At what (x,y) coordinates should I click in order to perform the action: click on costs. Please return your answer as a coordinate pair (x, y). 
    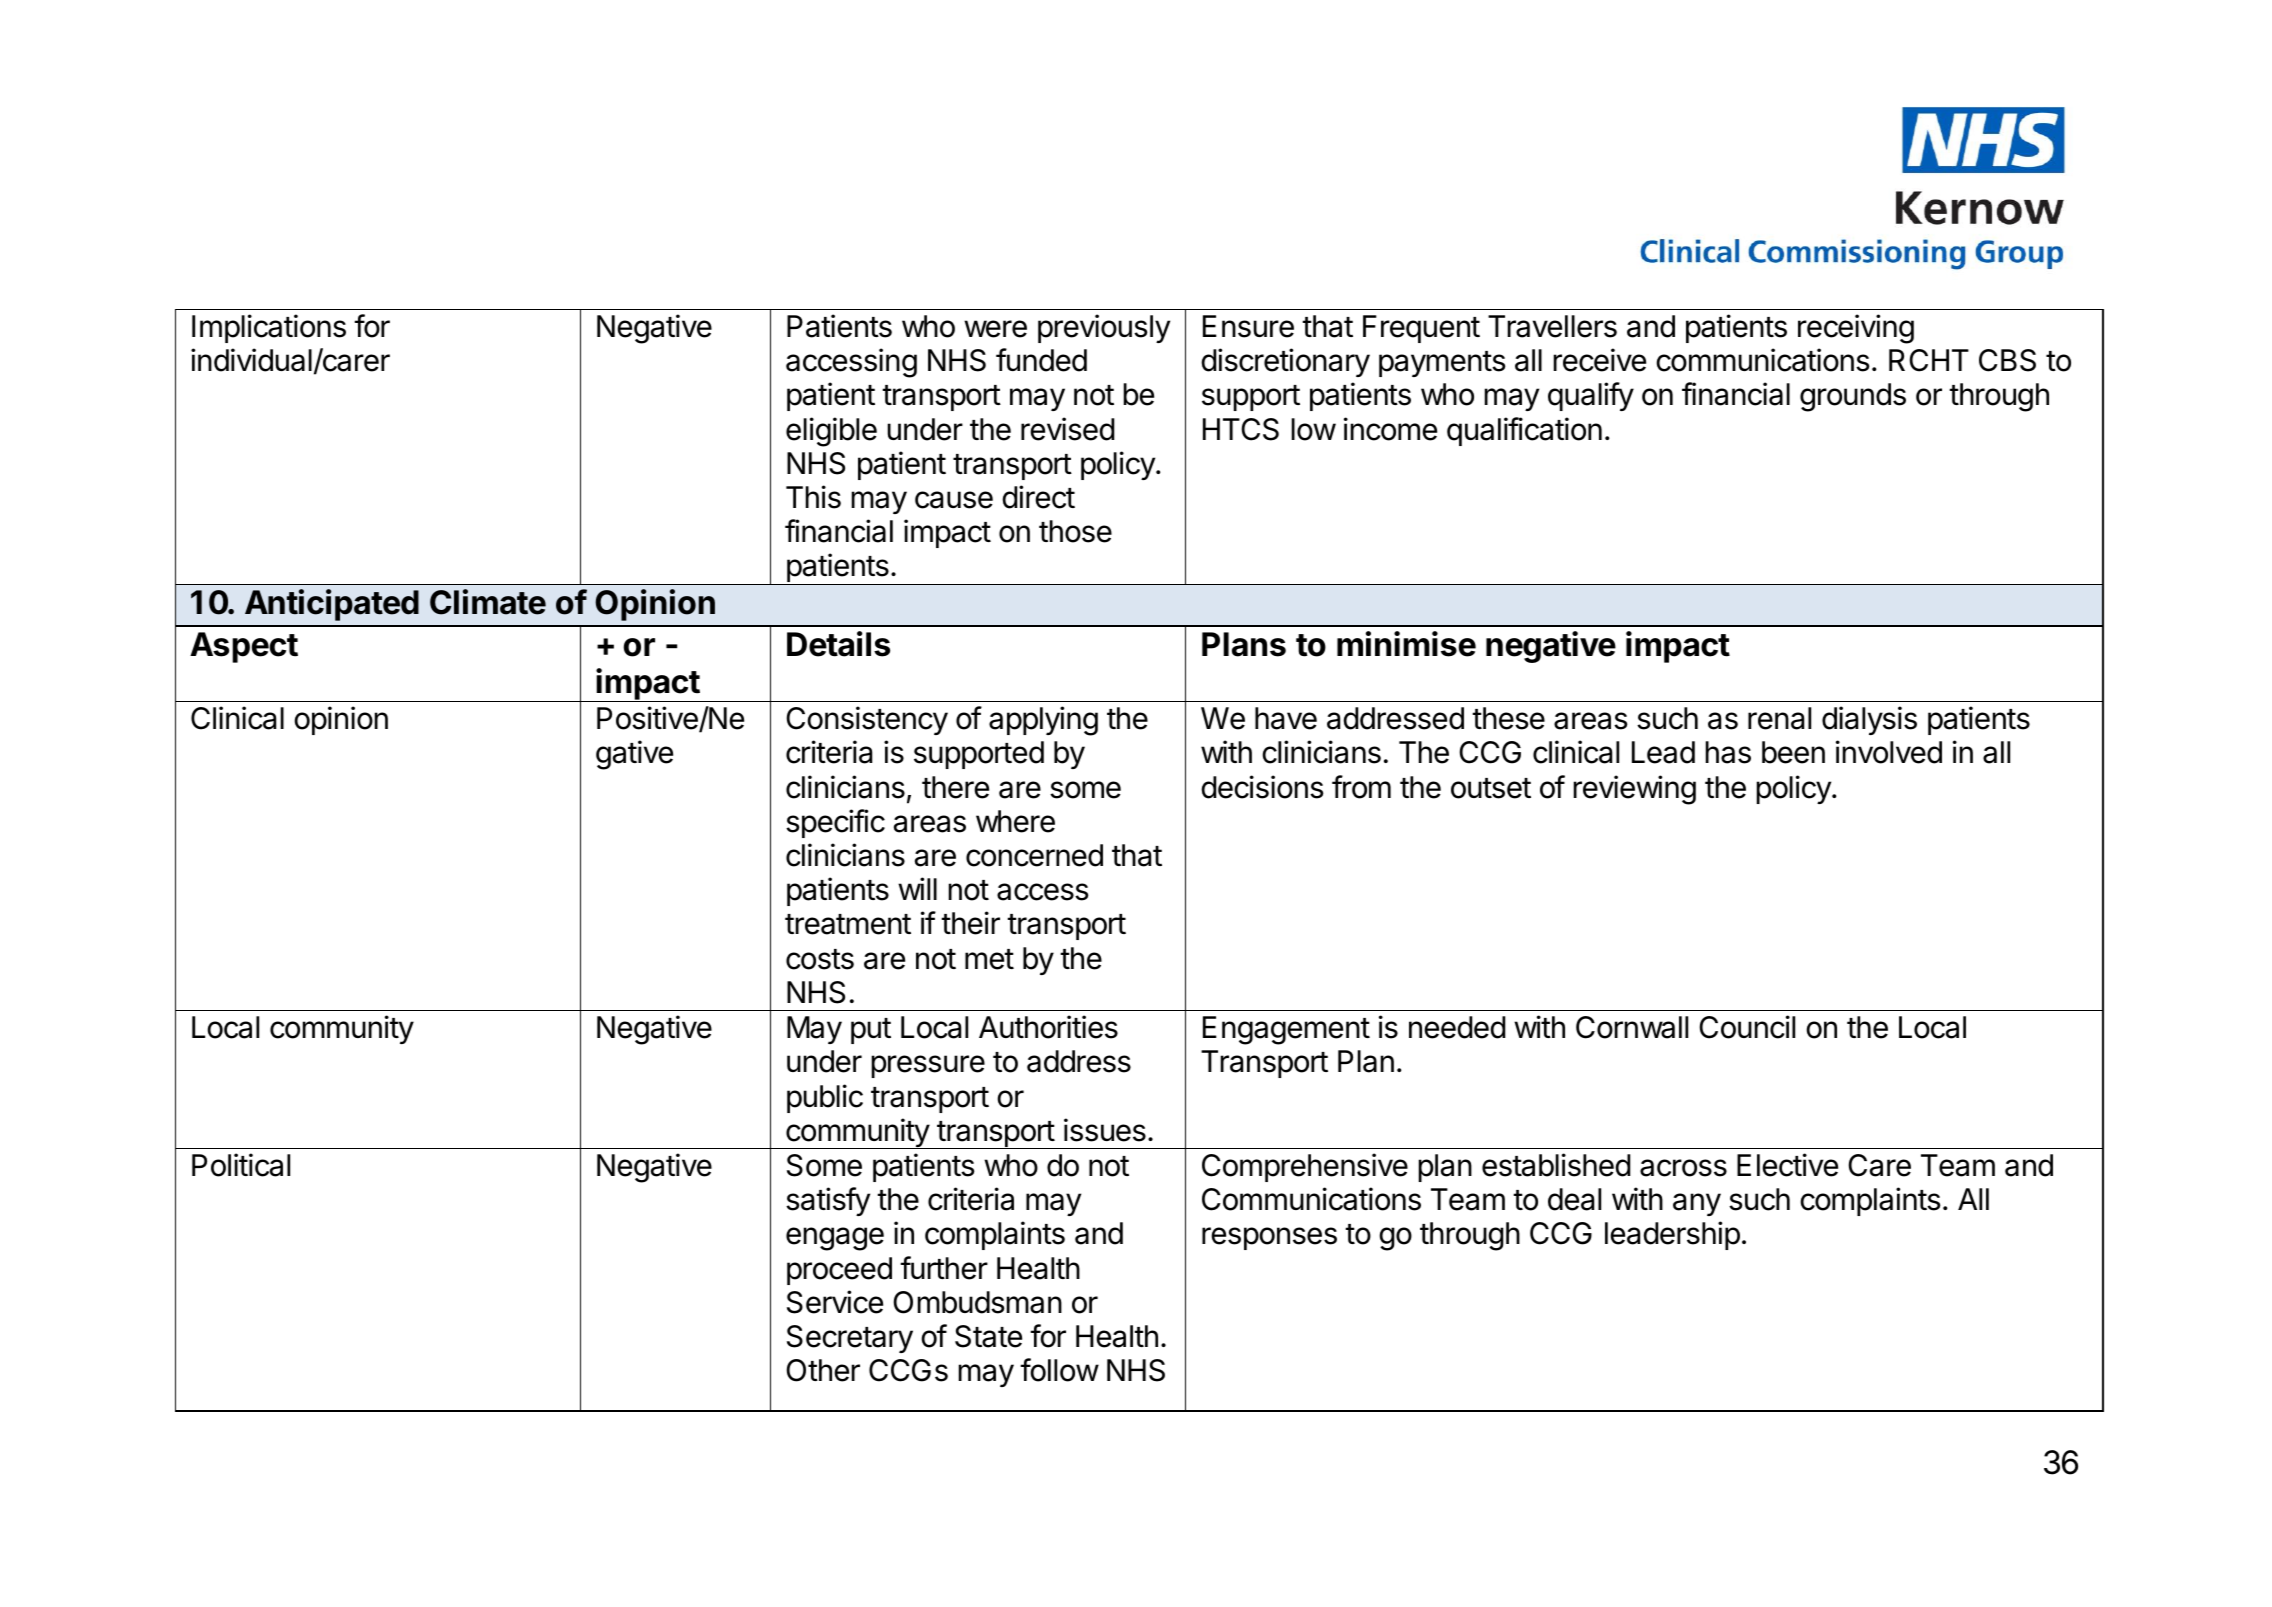
    Looking at the image, I should click on (820, 959).
